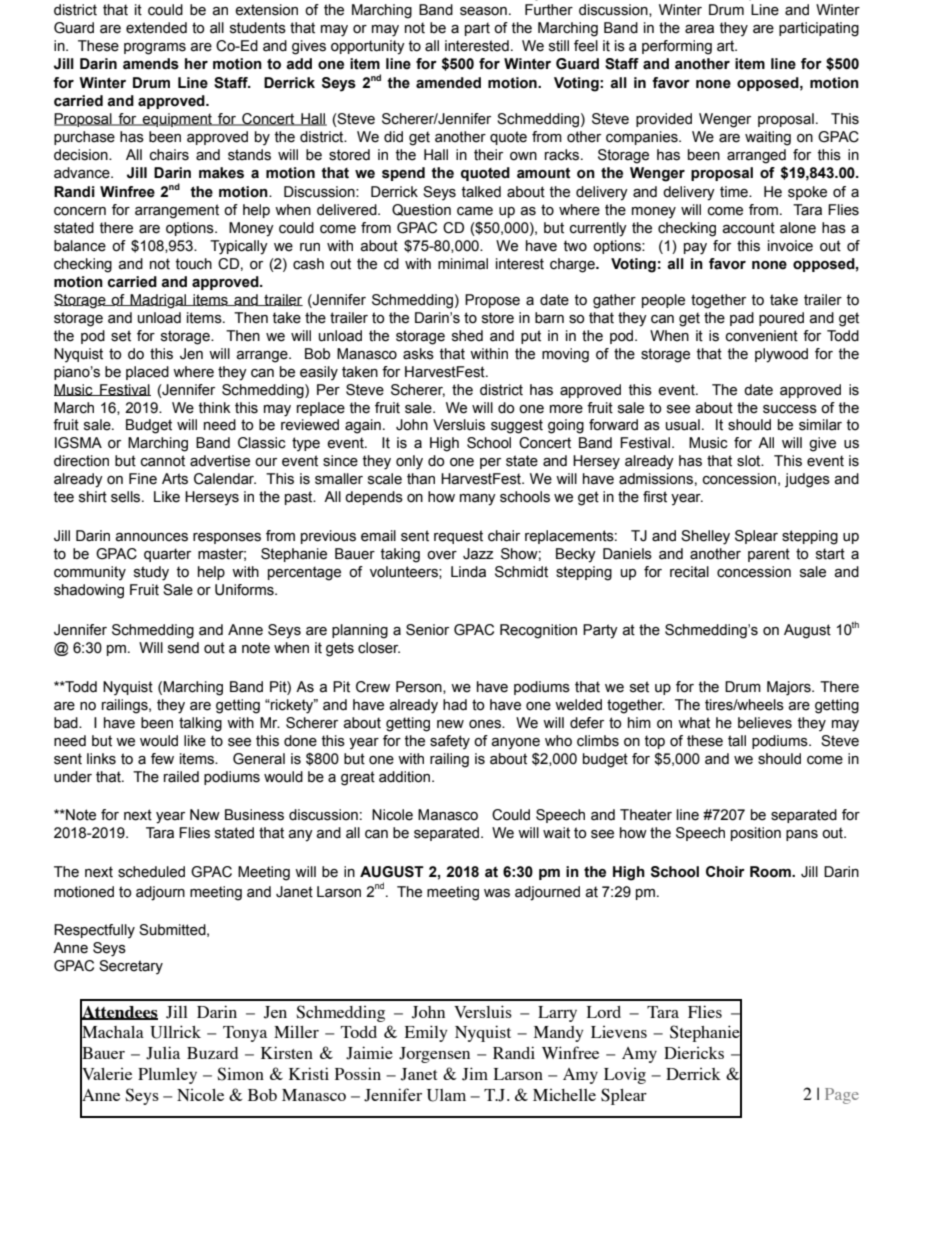 Image resolution: width=952 pixels, height=1233 pixels. Describe the element at coordinates (163, 1053) in the screenshot. I see `Julia` at that location.
